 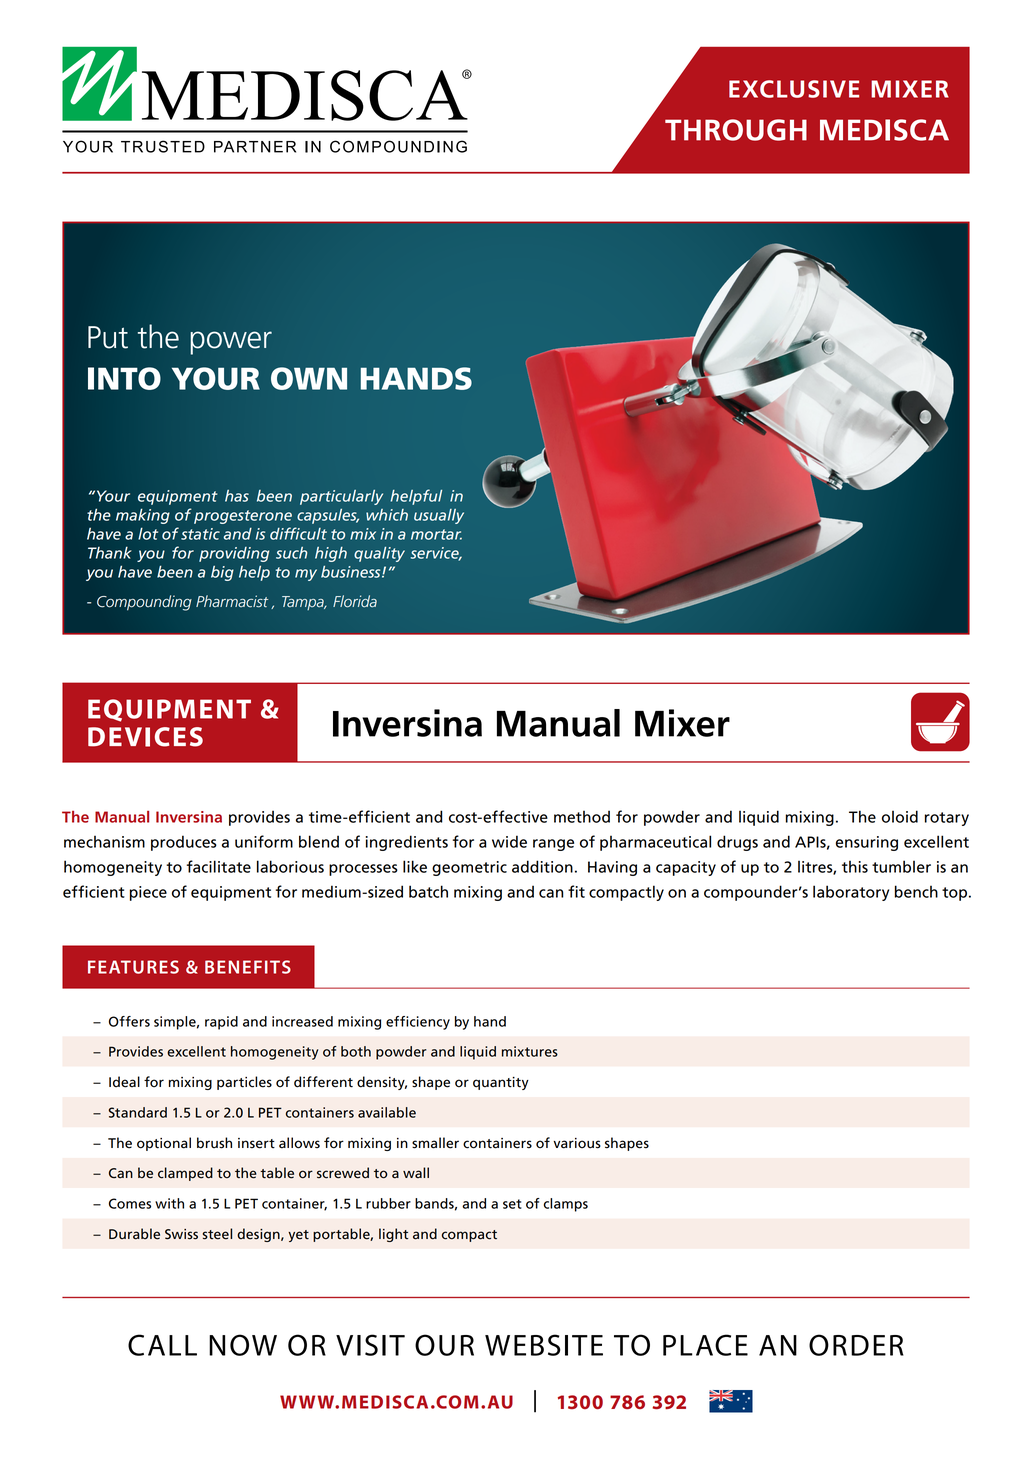 What do you see at coordinates (231, 343) in the page?
I see `power` at bounding box center [231, 343].
